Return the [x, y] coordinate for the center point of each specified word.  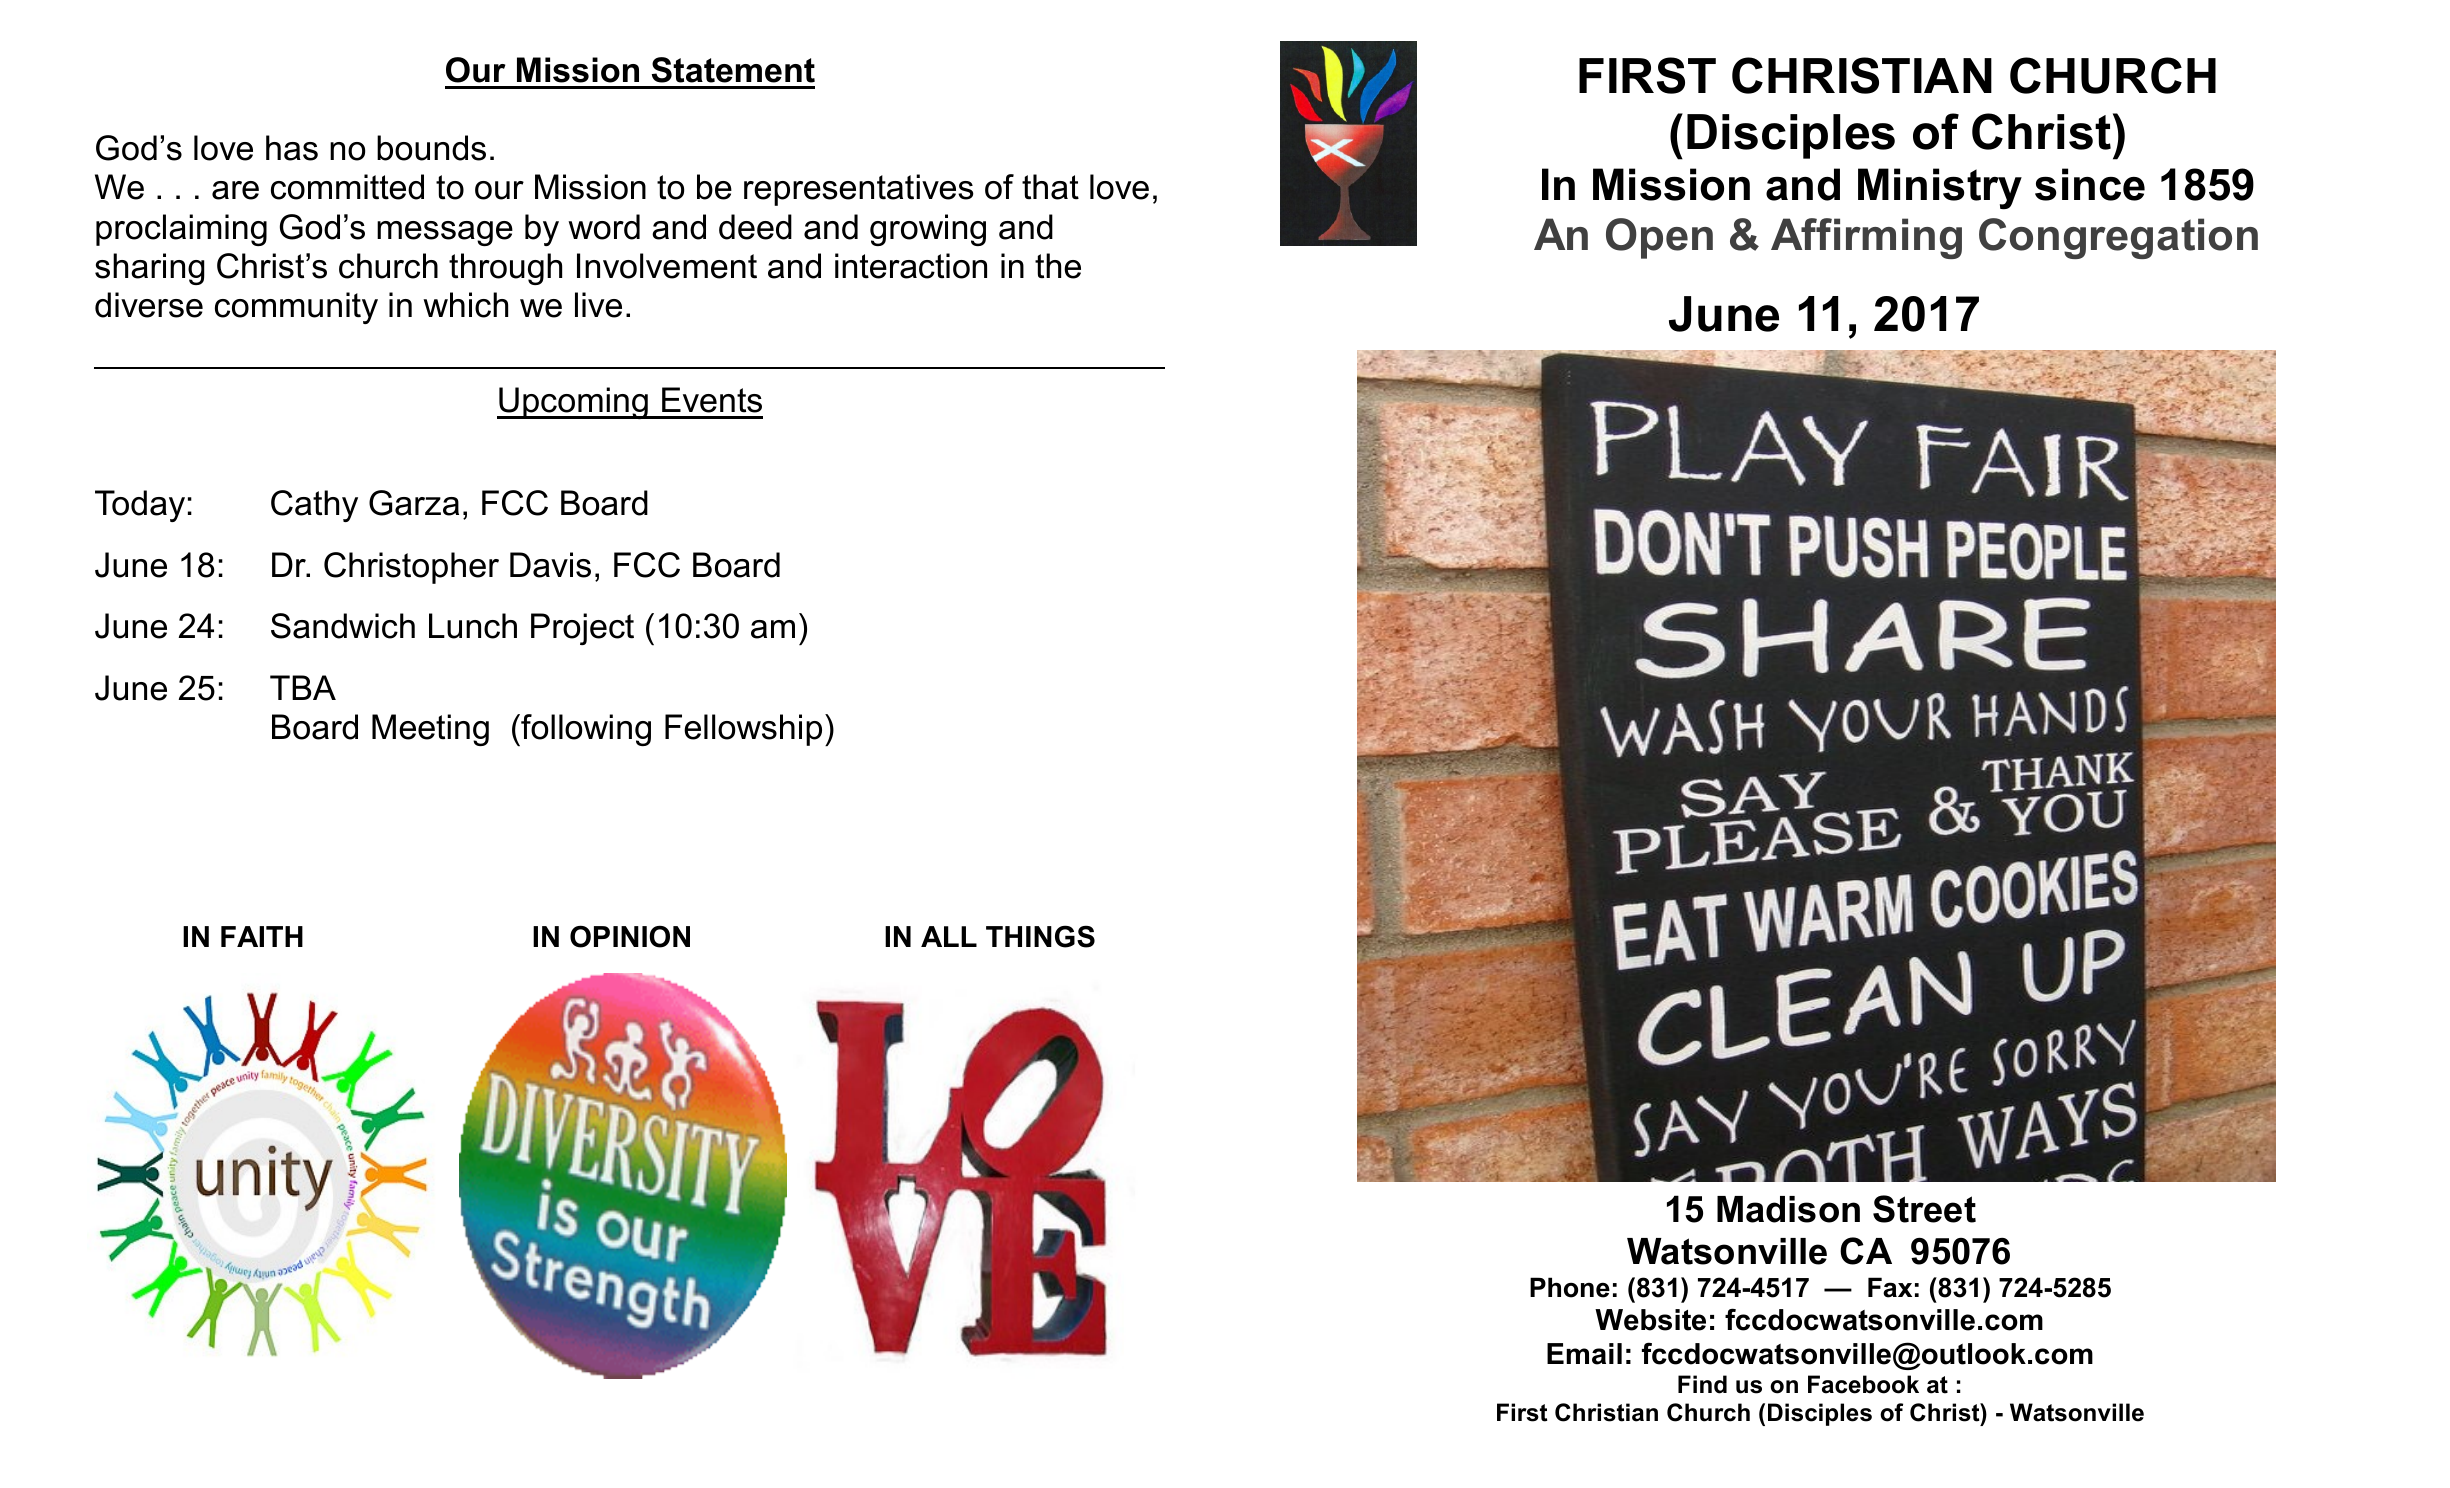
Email [1584, 1354]
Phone [1570, 1287]
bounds [431, 148]
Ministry [1940, 189]
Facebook [1863, 1384]
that [1050, 187]
